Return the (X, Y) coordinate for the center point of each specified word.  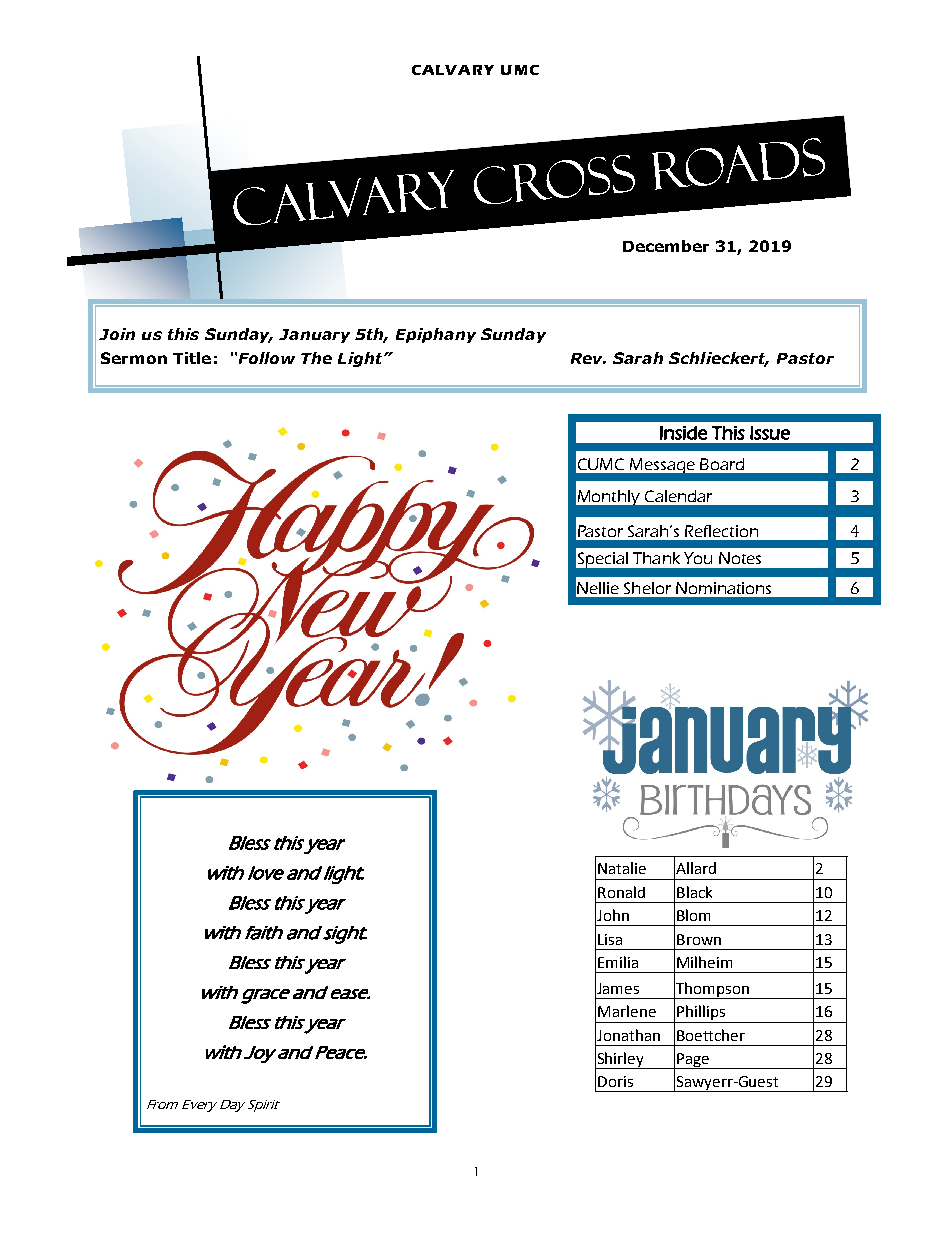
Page (693, 1061)
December (666, 246)
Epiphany (436, 335)
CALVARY (453, 70)
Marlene (627, 1011)
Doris (615, 1081)
